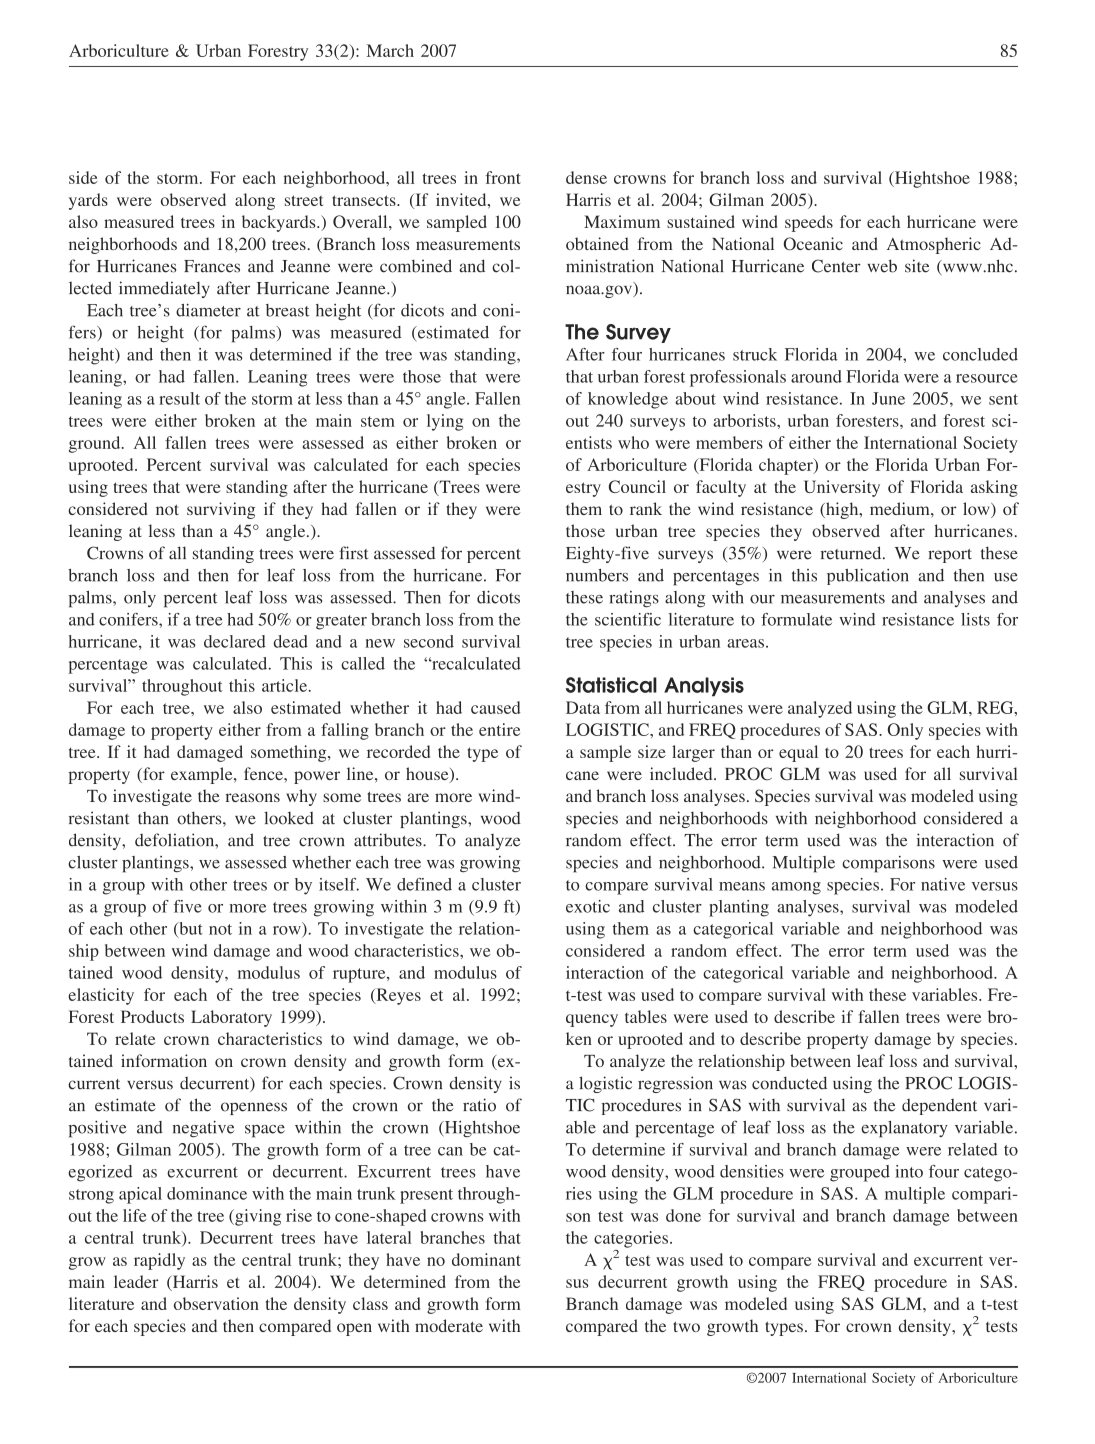 The width and height of the document is (1095, 1444). Describe the element at coordinates (943, 884) in the document. I see `native` at that location.
